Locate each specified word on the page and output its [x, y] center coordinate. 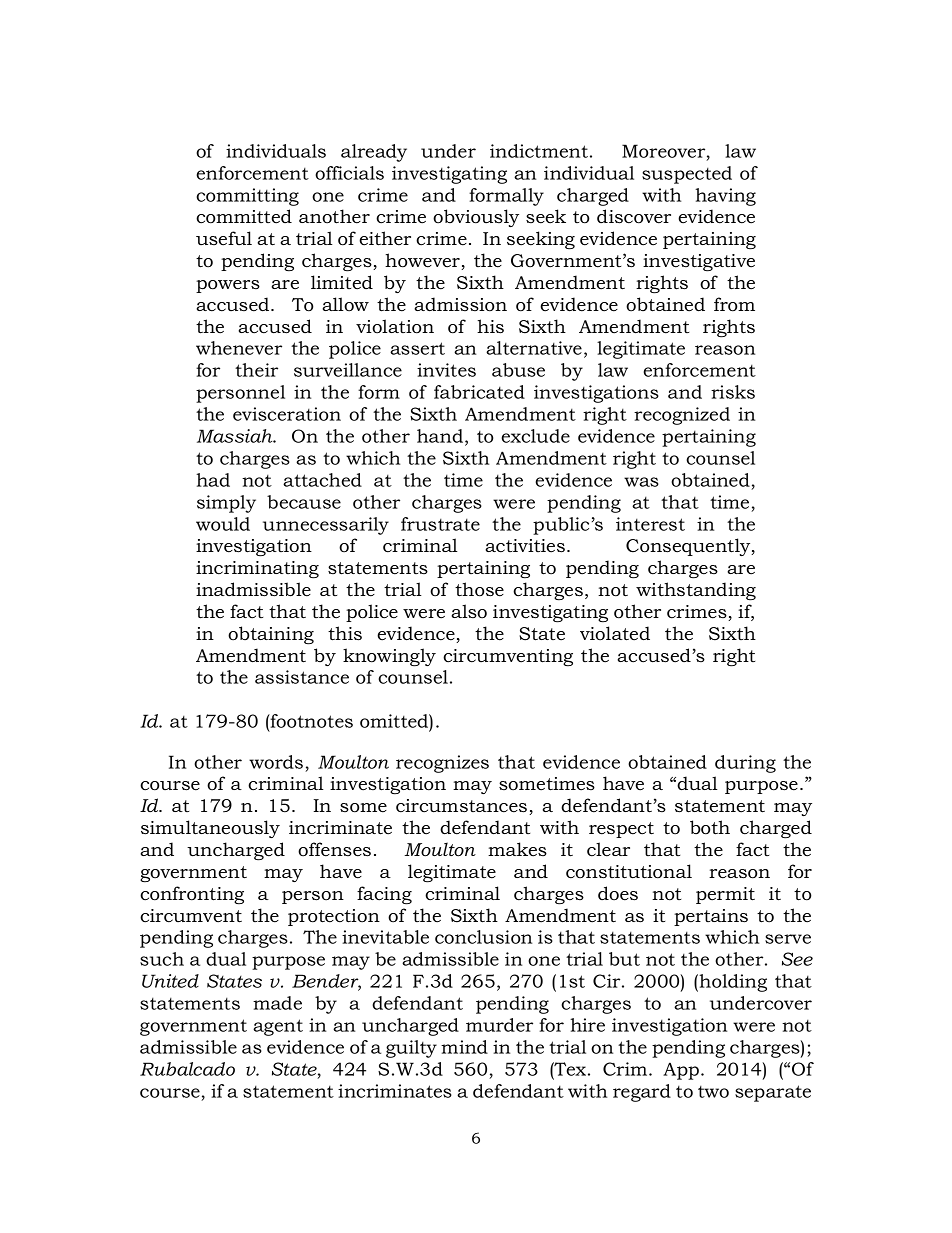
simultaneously [210, 829]
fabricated [479, 392]
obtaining [271, 635]
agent [278, 1027]
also [469, 611]
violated [615, 633]
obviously [476, 218]
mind [464, 1047]
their [256, 370]
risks [733, 392]
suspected [687, 175]
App [682, 1071]
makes [517, 849]
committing [247, 197]
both [710, 827]
